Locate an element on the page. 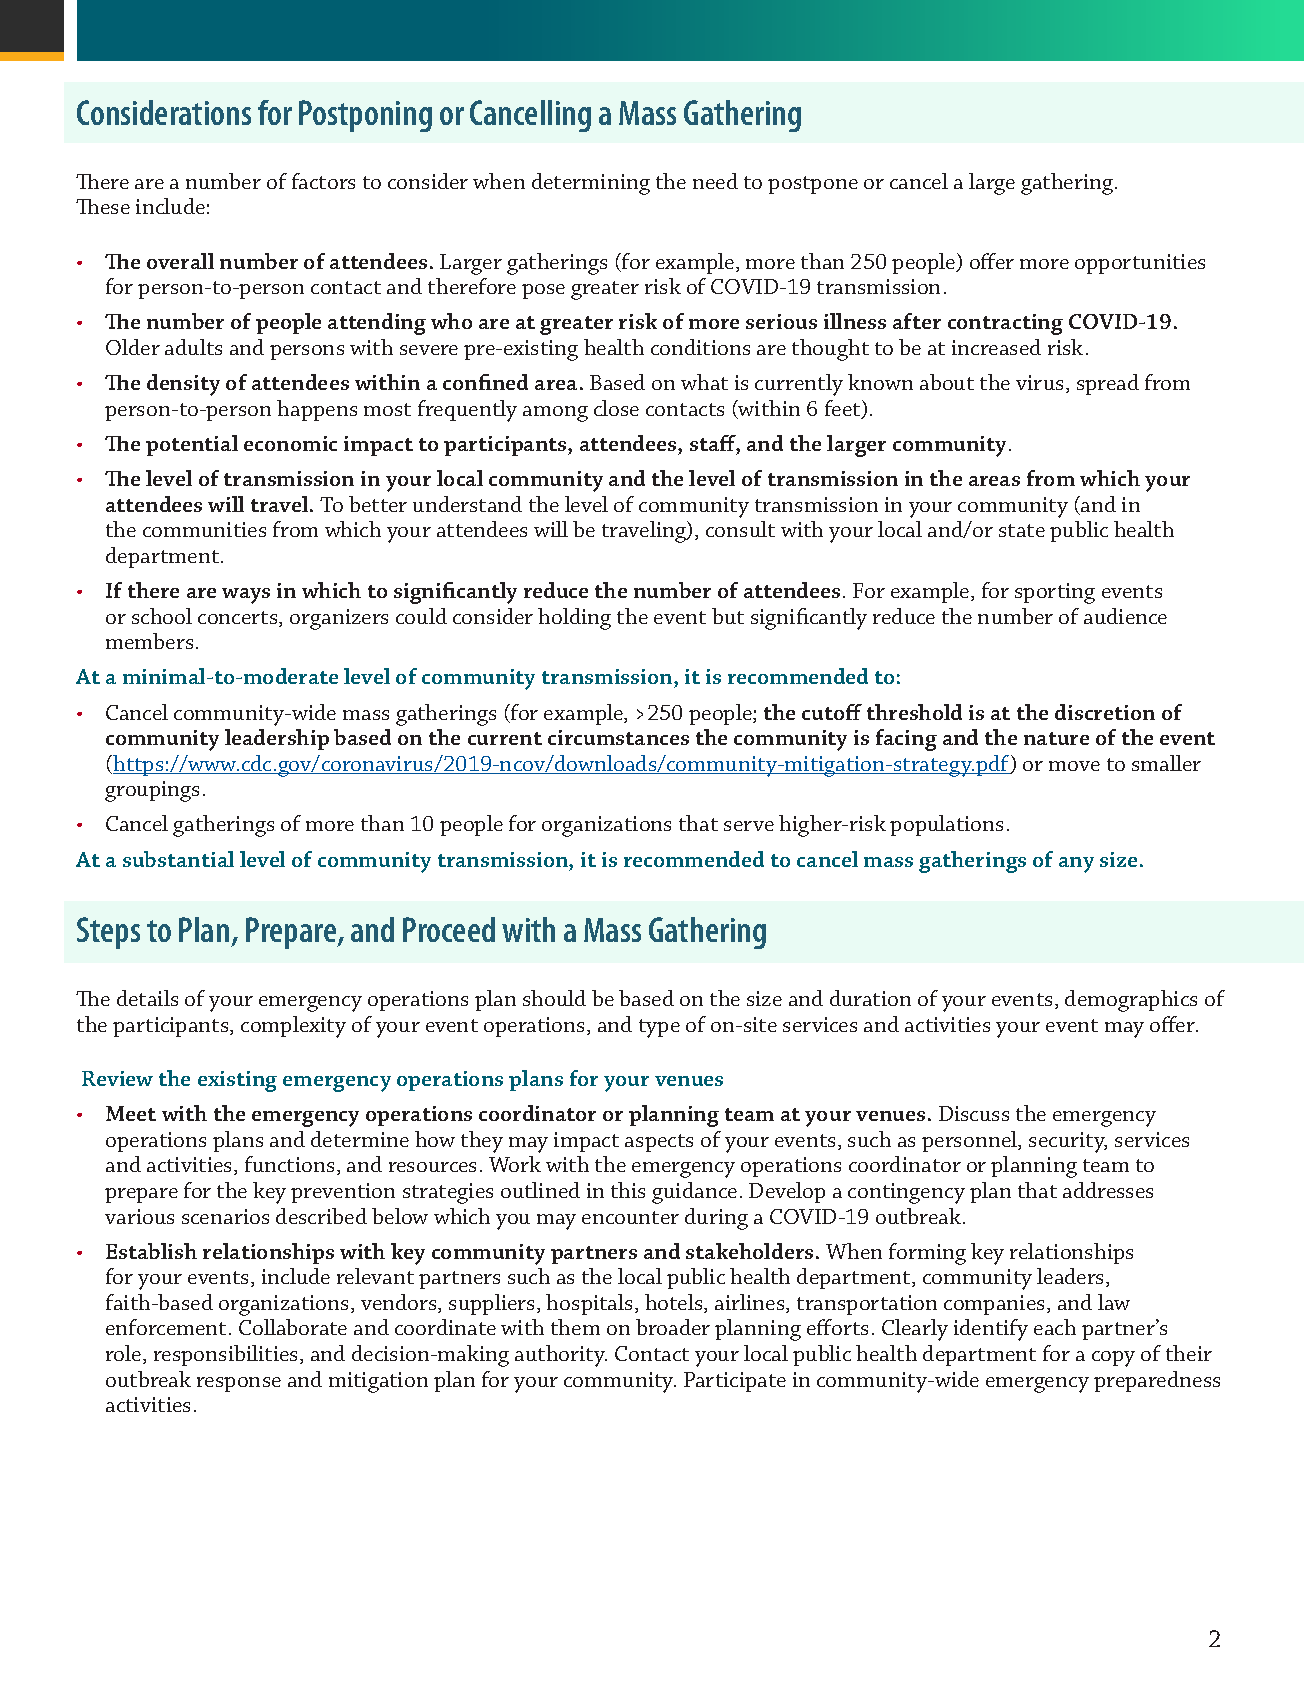 This document has height=1688, width=1304. demographics is located at coordinates (1131, 1001).
